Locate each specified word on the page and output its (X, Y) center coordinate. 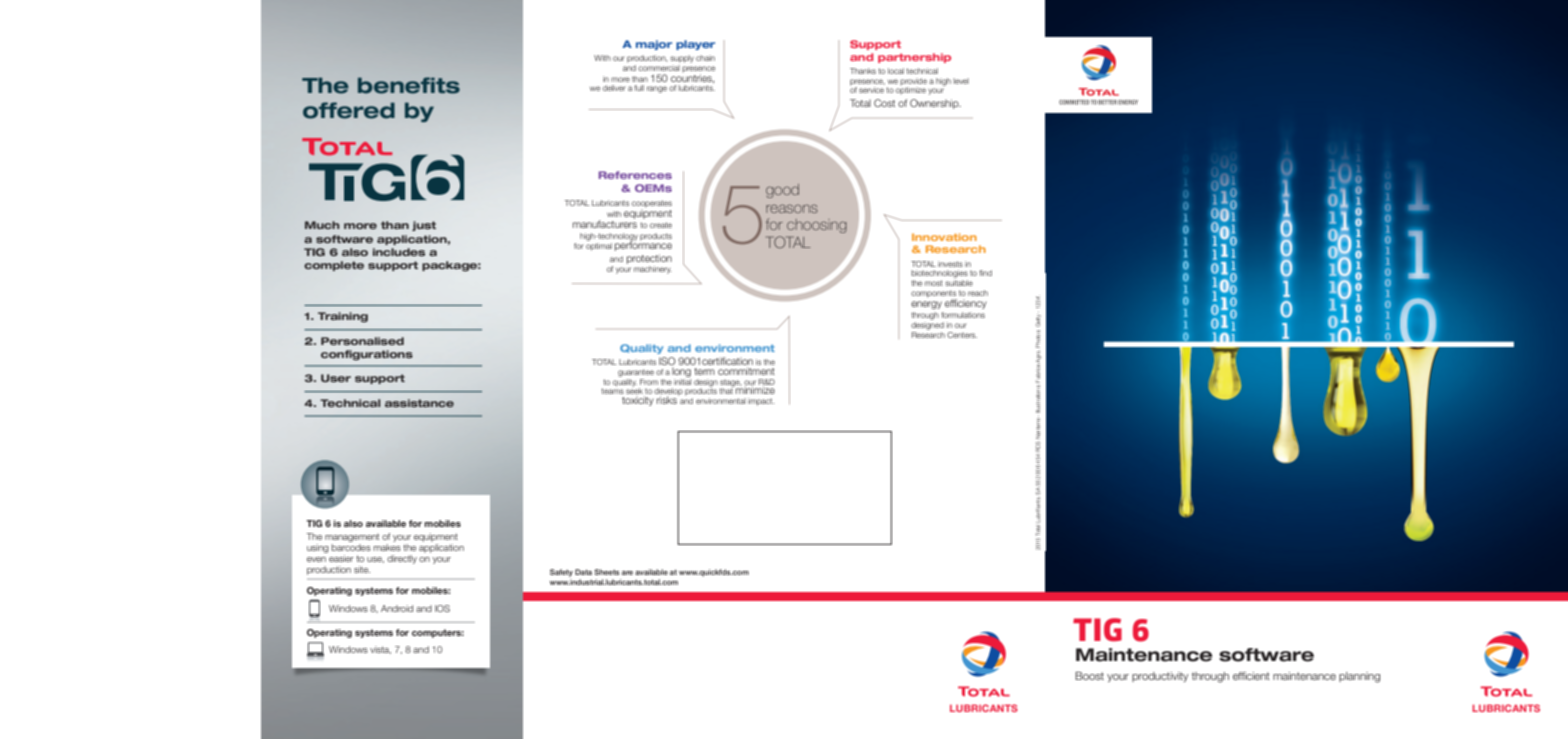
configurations (367, 355)
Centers (962, 335)
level (961, 81)
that (726, 390)
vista (380, 650)
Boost (1089, 676)
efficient (1251, 676)
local (896, 71)
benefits (409, 85)
